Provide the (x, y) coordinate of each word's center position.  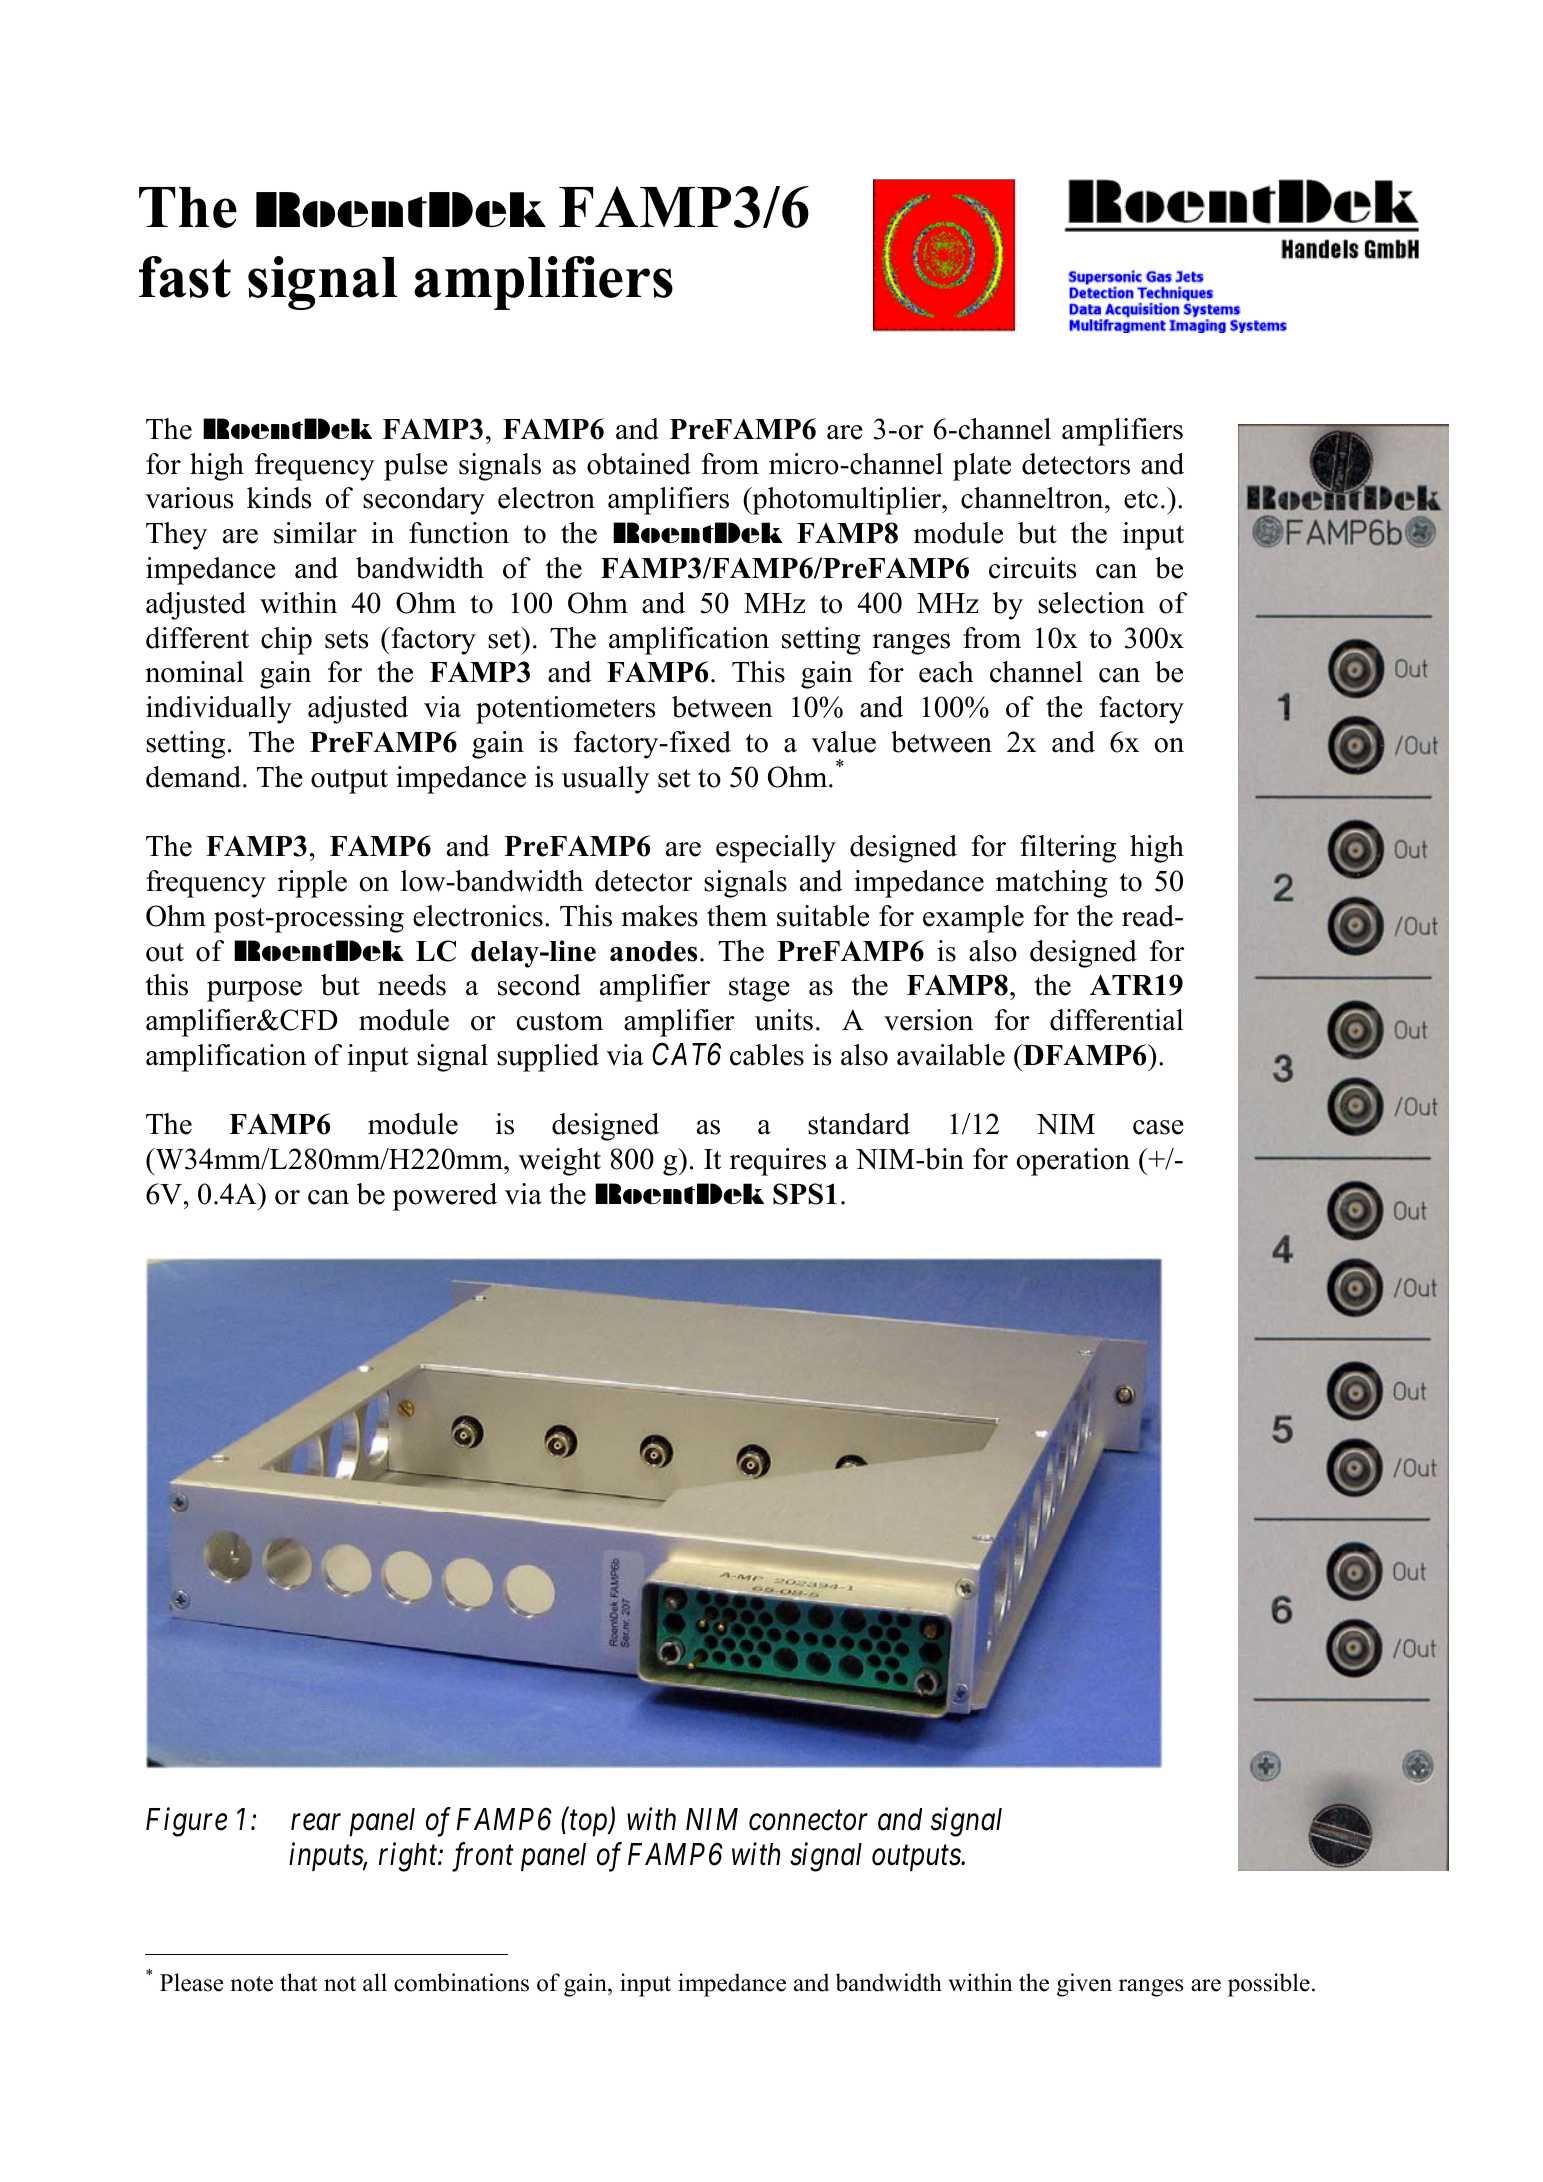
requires (778, 1162)
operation (1073, 1162)
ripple (312, 884)
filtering (1068, 849)
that (299, 1982)
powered (445, 1197)
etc (1141, 499)
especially (776, 849)
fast (185, 277)
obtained (639, 464)
